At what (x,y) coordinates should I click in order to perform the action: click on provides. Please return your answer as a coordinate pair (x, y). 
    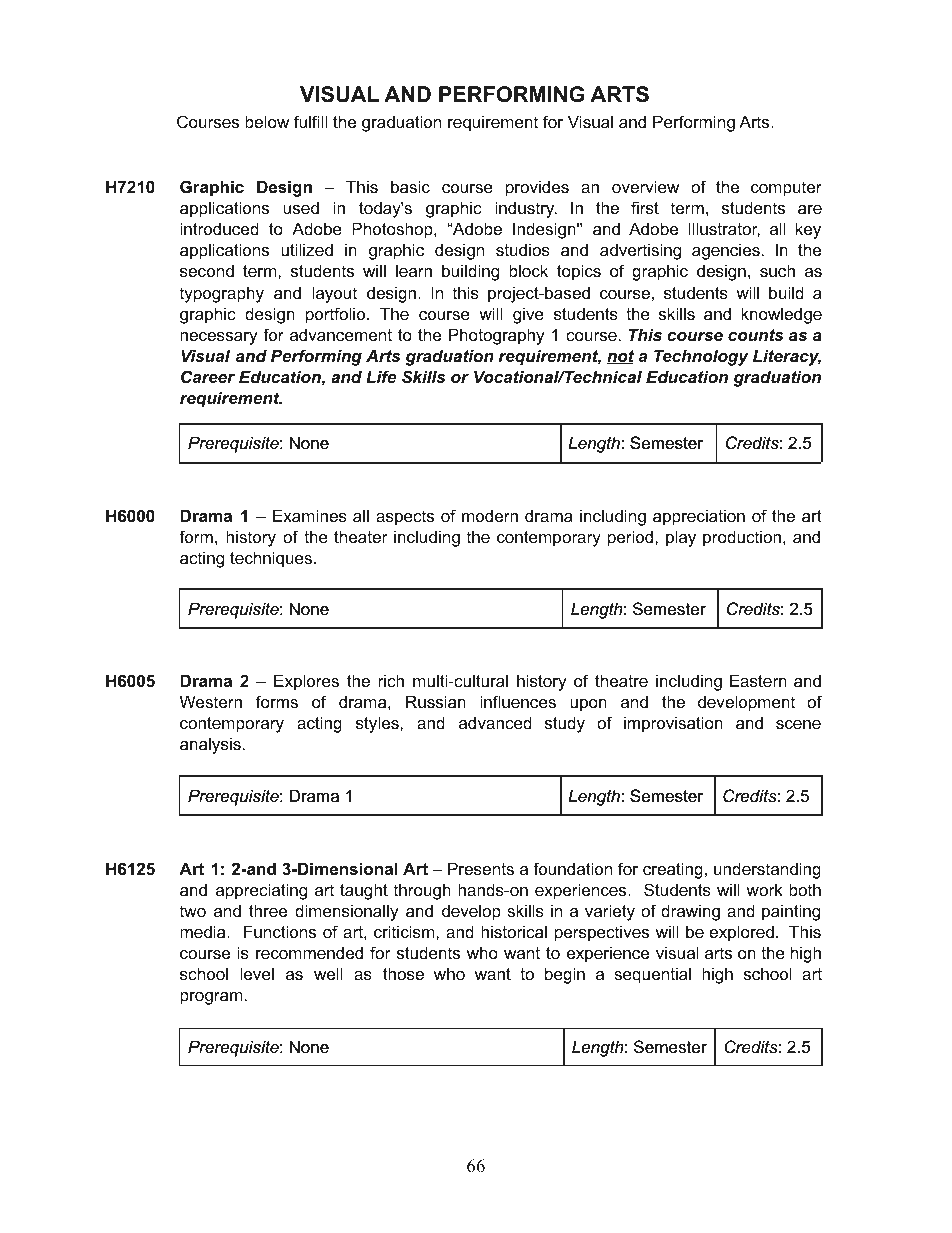
    Looking at the image, I should click on (537, 188).
